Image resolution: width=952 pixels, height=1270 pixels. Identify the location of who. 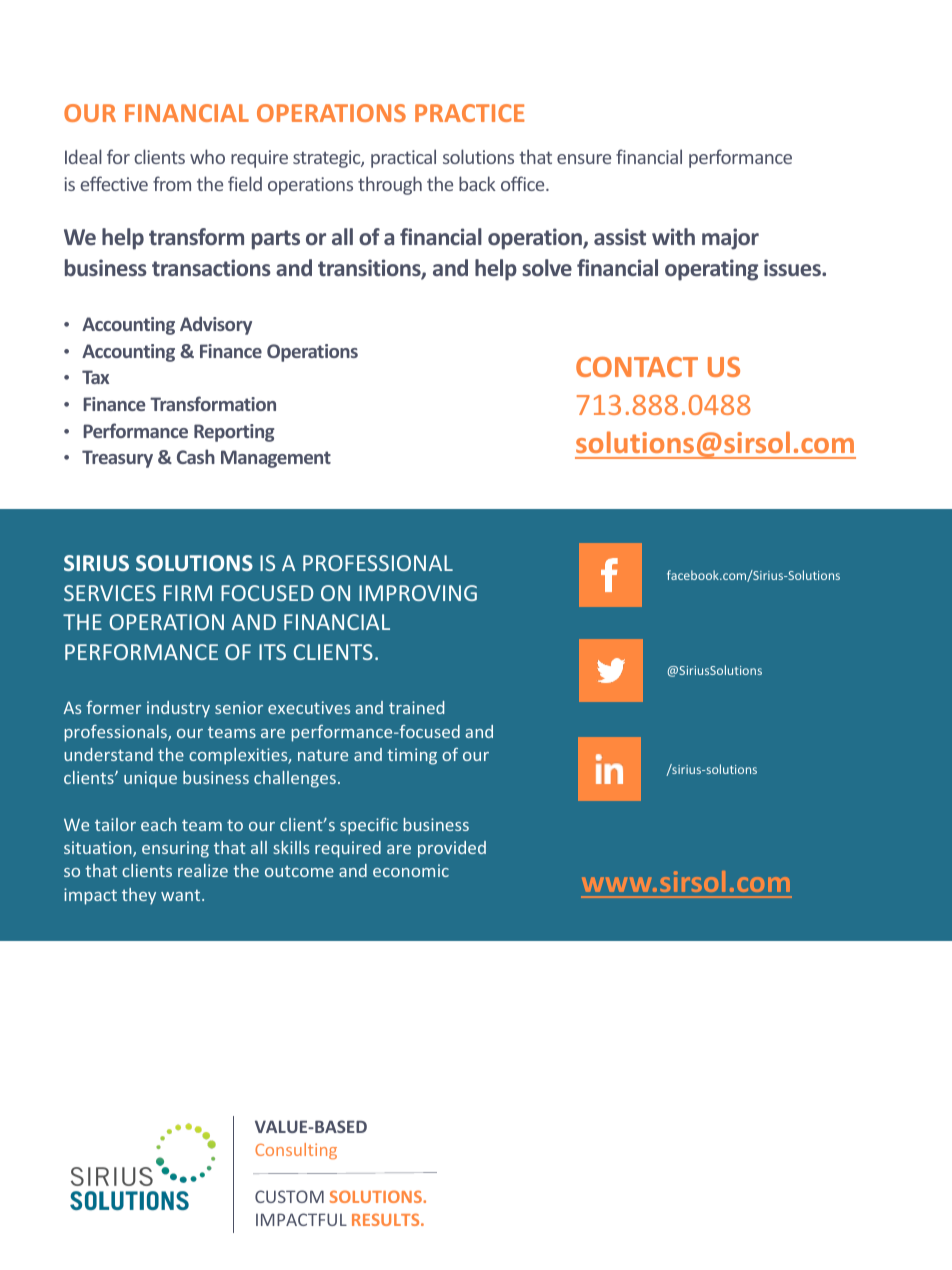
(207, 156).
